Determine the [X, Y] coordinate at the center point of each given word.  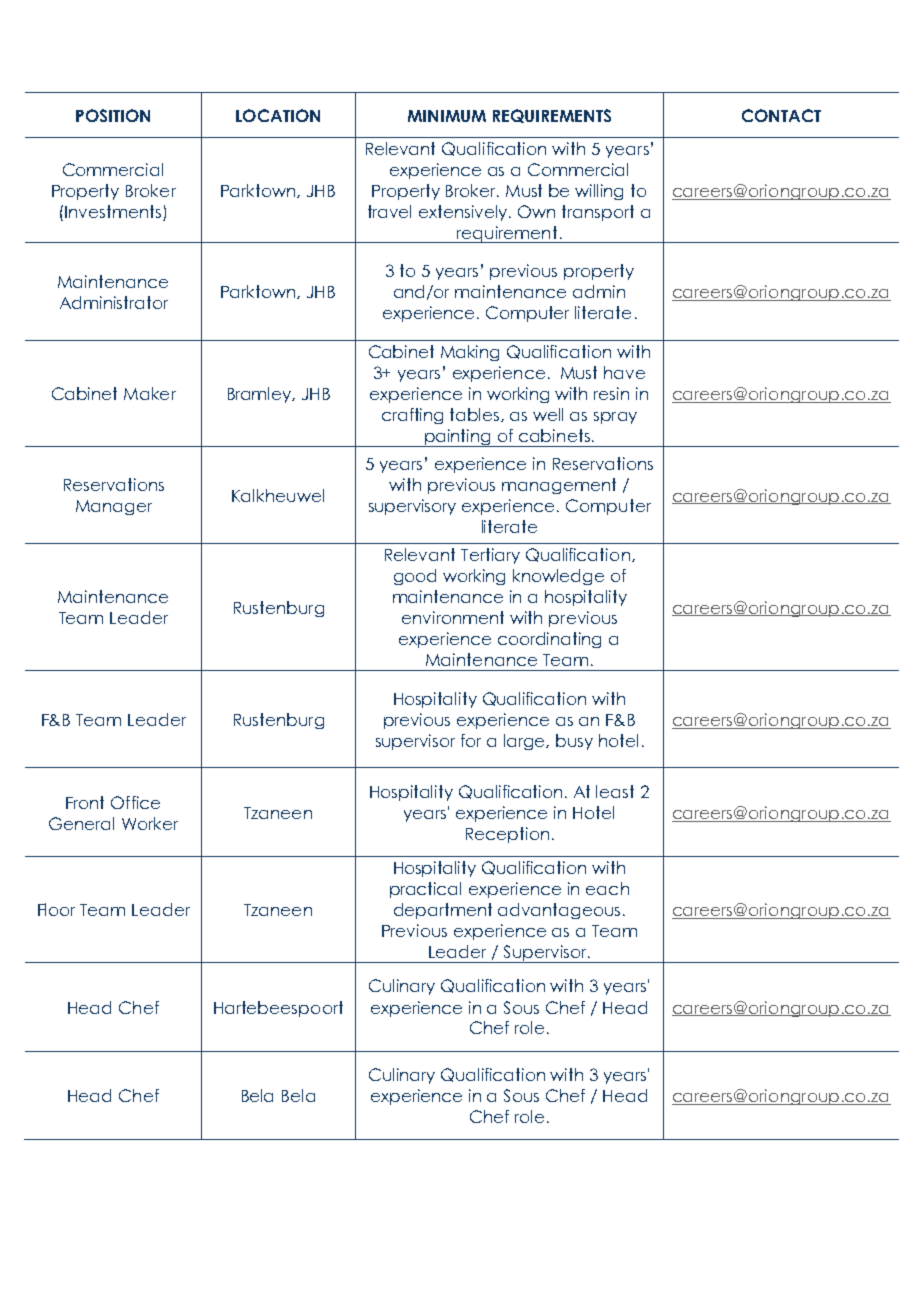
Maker [150, 393]
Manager [114, 507]
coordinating [549, 640]
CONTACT [781, 115]
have [624, 372]
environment [453, 617]
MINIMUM [447, 116]
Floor [56, 909]
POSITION [113, 115]
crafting [412, 416]
